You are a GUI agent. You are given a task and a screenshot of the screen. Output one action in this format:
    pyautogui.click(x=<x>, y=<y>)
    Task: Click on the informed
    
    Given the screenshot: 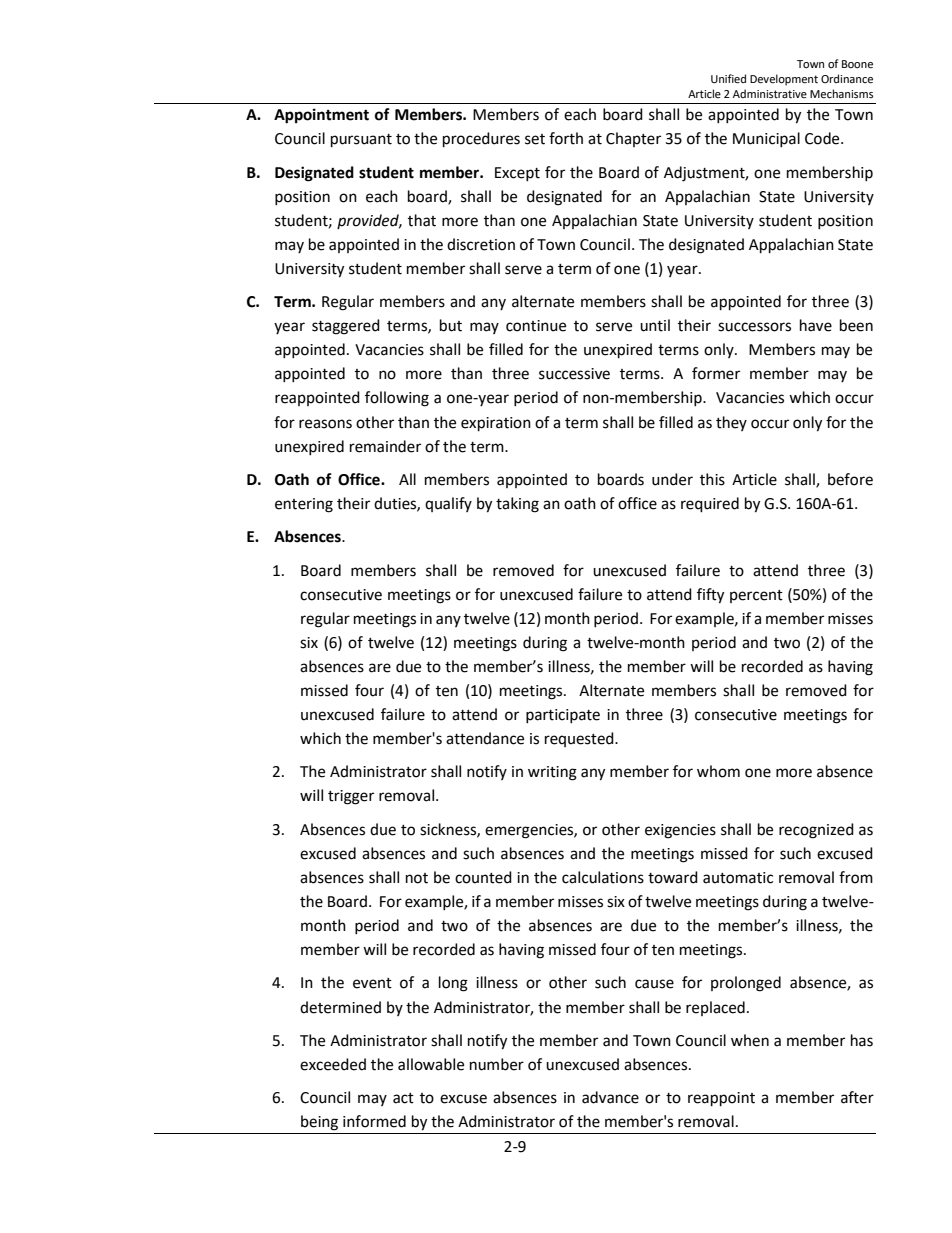 What is the action you would take?
    pyautogui.click(x=374, y=1121)
